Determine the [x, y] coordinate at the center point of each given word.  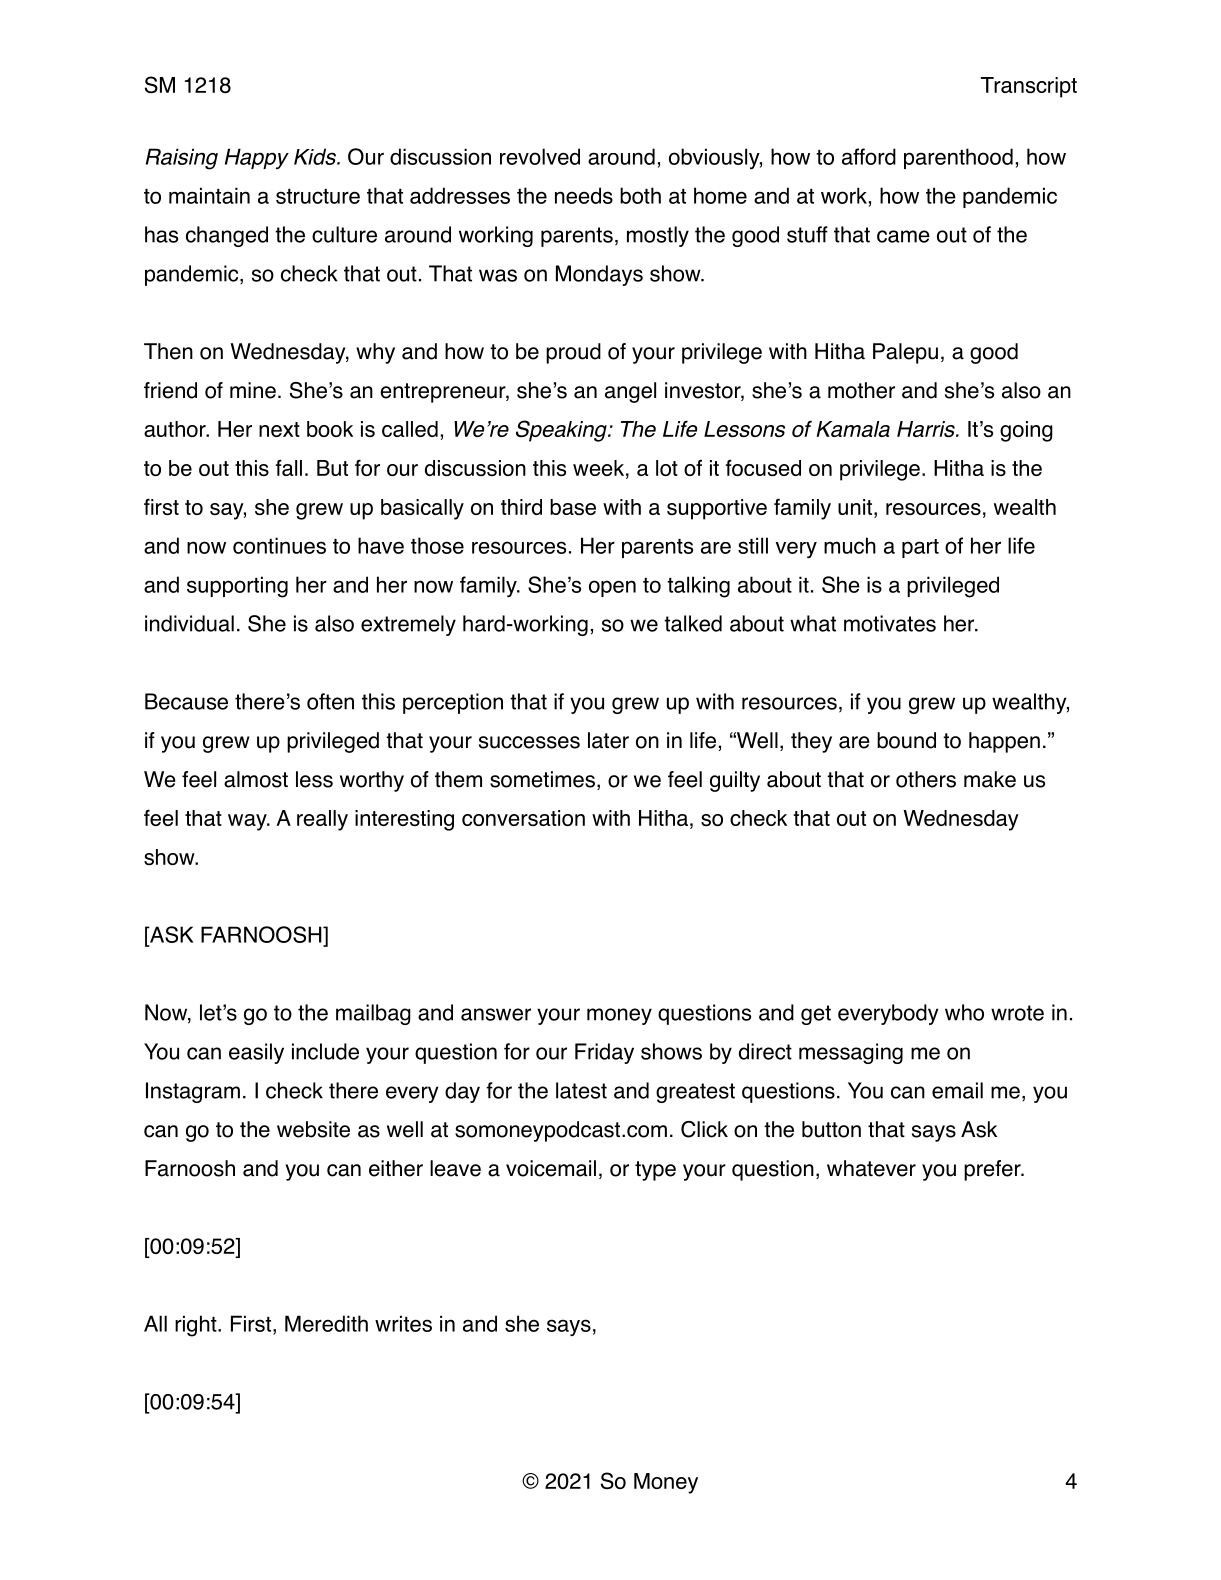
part [920, 548]
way [248, 822]
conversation [523, 818]
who [964, 1012]
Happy [257, 158]
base [573, 507]
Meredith [326, 1323]
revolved [540, 156]
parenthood [958, 158]
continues [279, 545]
